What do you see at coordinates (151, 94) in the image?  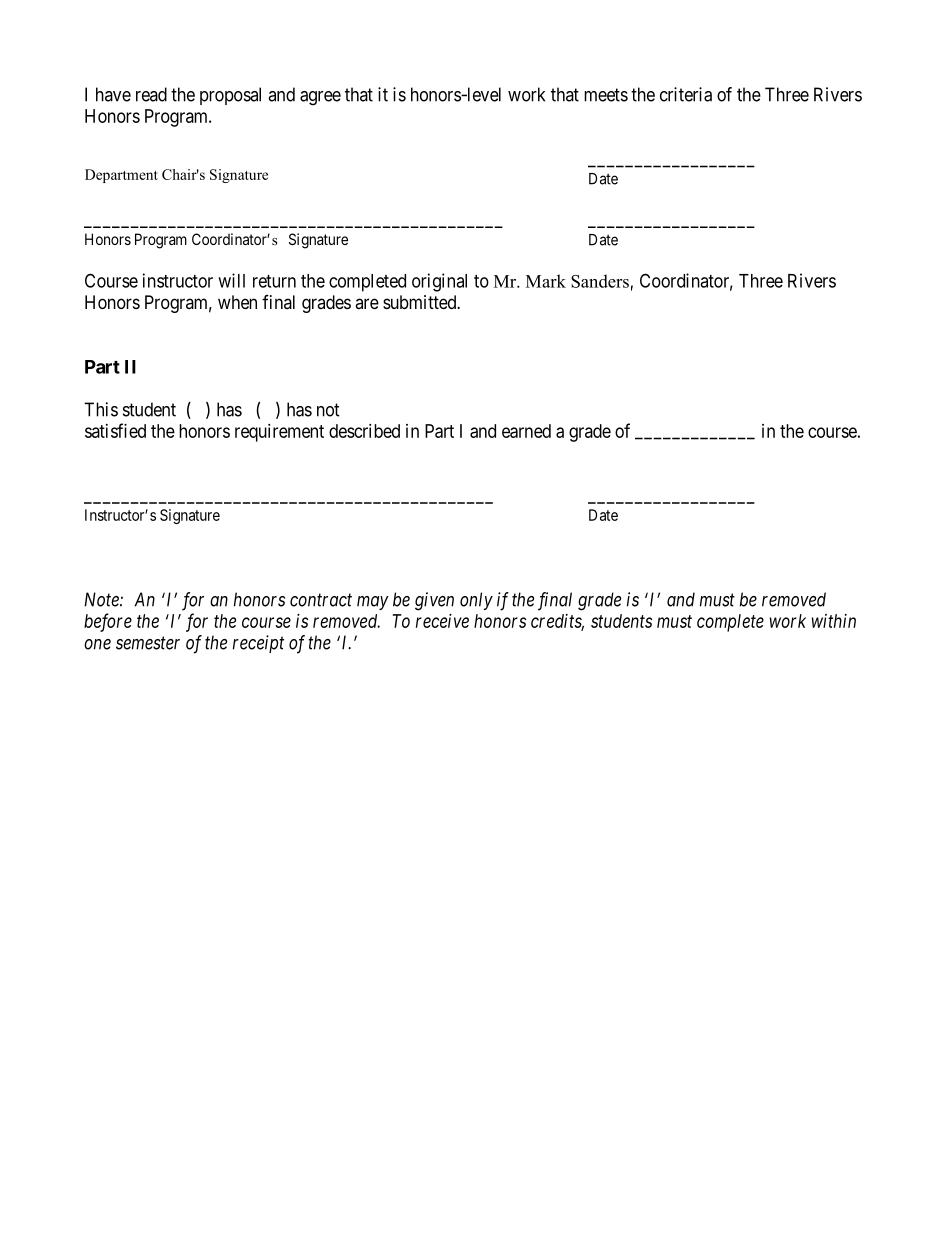 I see `read` at bounding box center [151, 94].
